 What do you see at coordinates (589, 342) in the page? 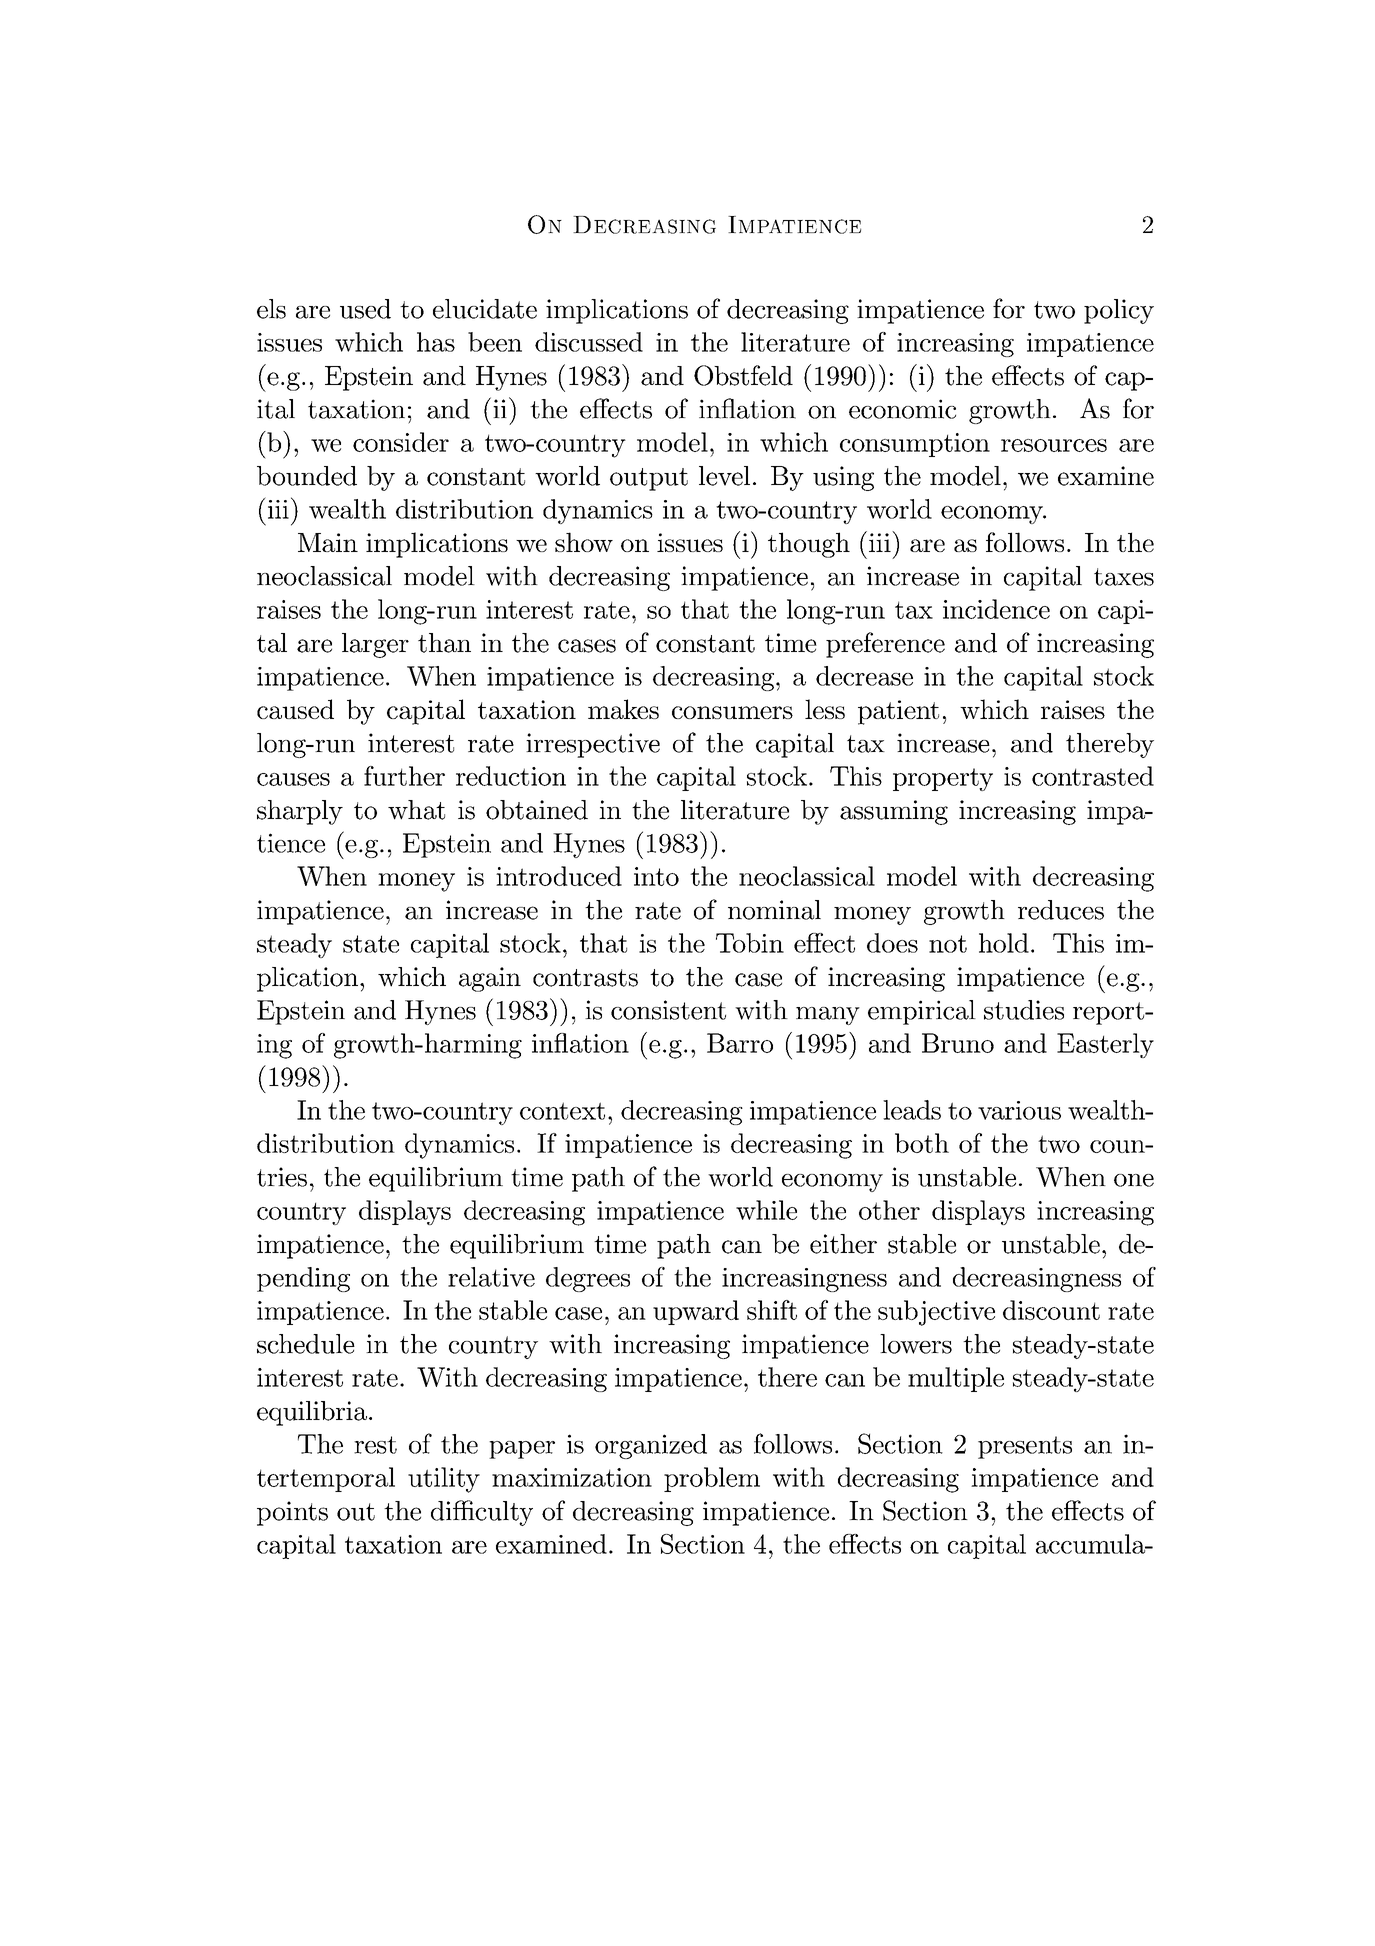
I see `discussed` at bounding box center [589, 342].
